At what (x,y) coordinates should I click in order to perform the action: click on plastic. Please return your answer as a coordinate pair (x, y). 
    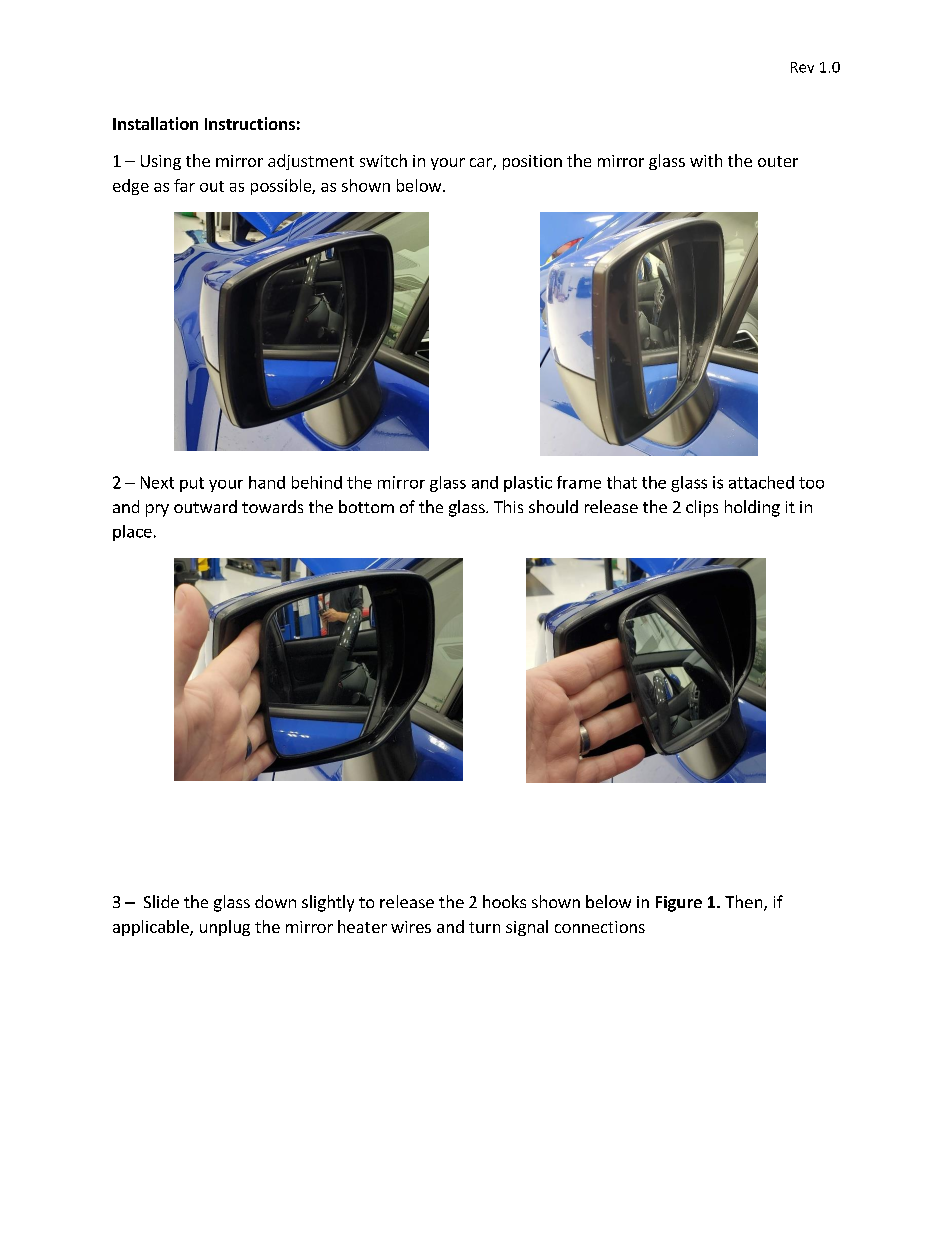
    Looking at the image, I should click on (528, 484).
